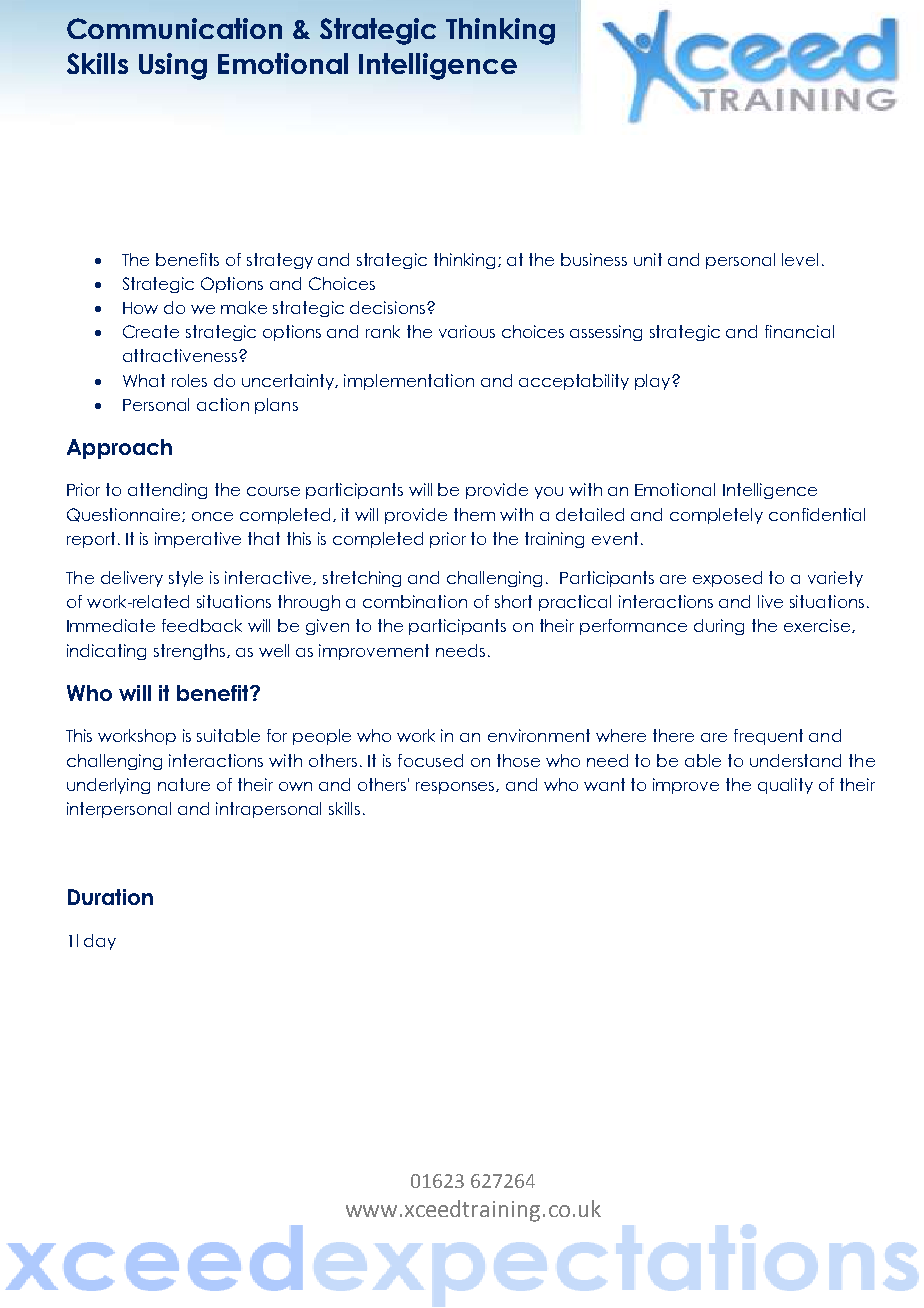 The image size is (924, 1308). What do you see at coordinates (799, 331) in the screenshot?
I see `financial` at bounding box center [799, 331].
